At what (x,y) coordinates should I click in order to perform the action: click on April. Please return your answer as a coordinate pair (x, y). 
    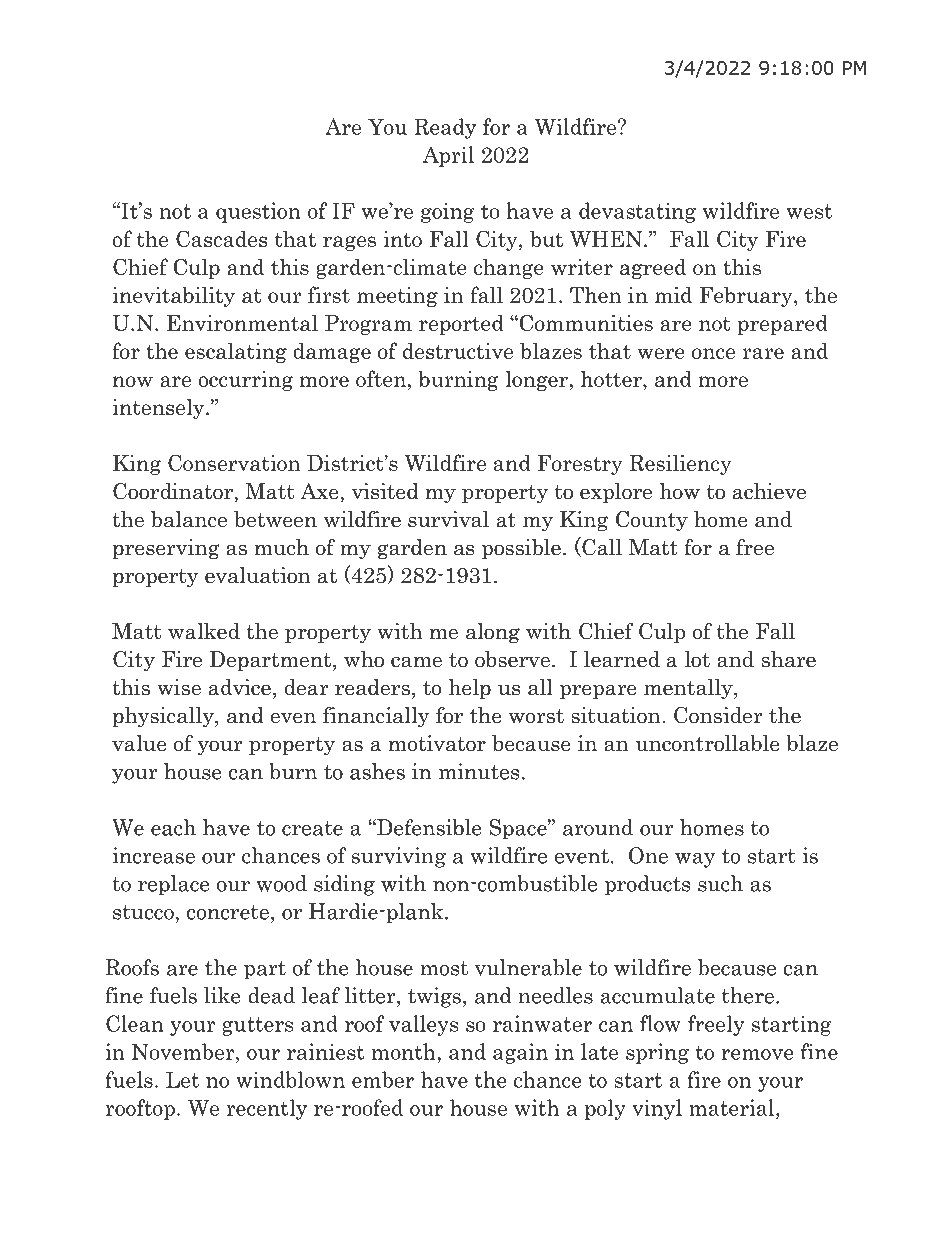
    Looking at the image, I should click on (448, 156).
